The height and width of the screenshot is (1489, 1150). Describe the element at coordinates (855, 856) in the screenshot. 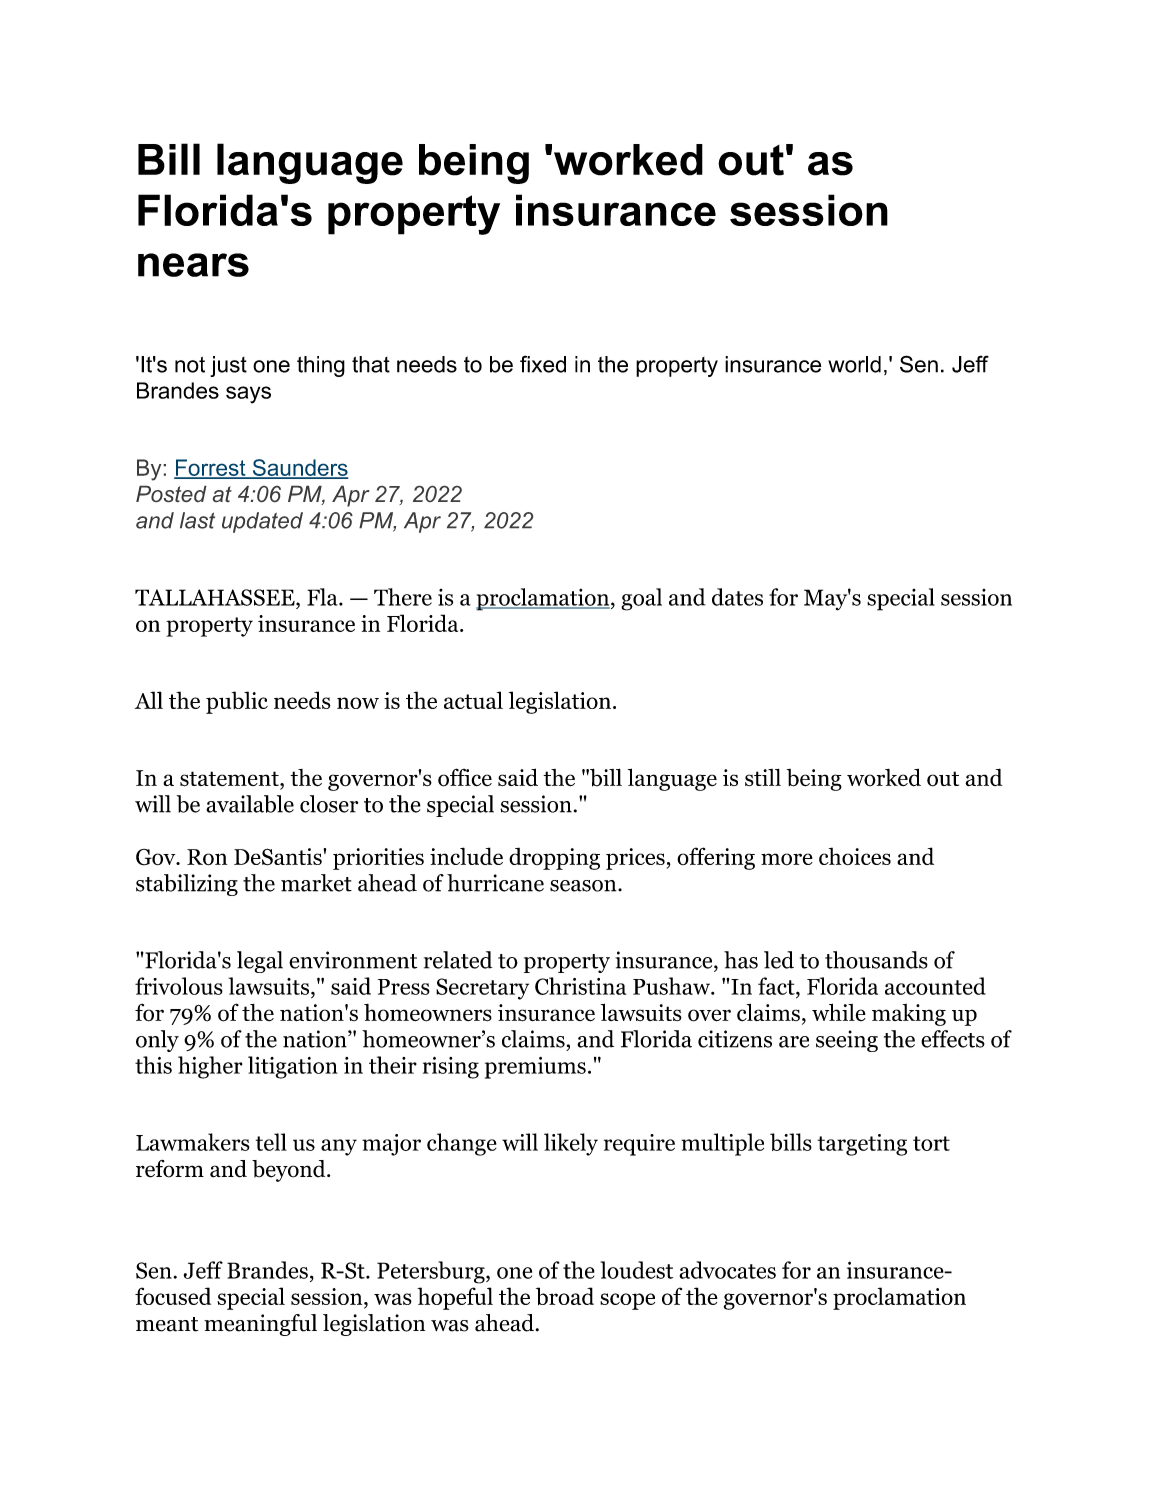

I see `choices` at that location.
